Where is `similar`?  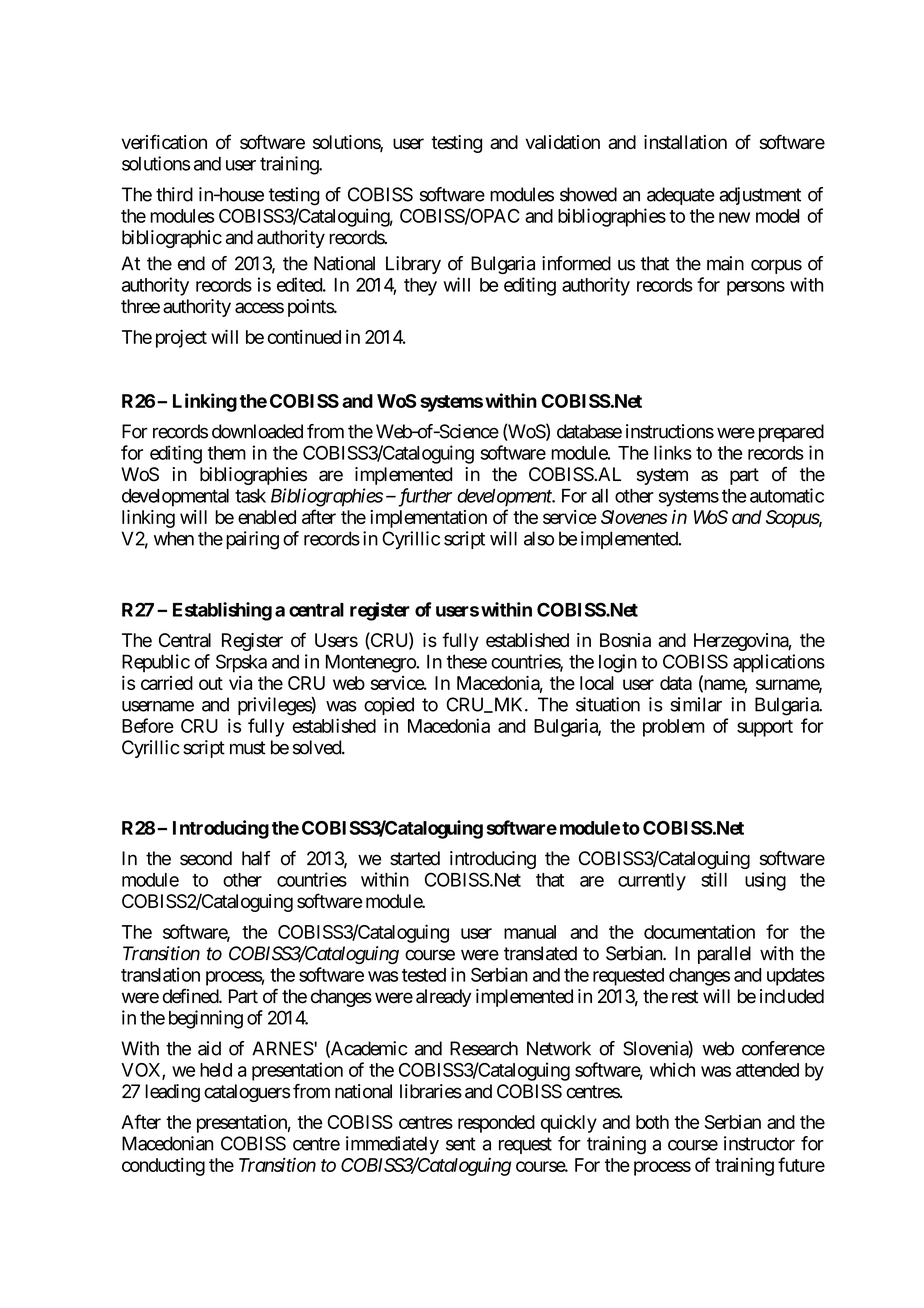
similar is located at coordinates (696, 704).
